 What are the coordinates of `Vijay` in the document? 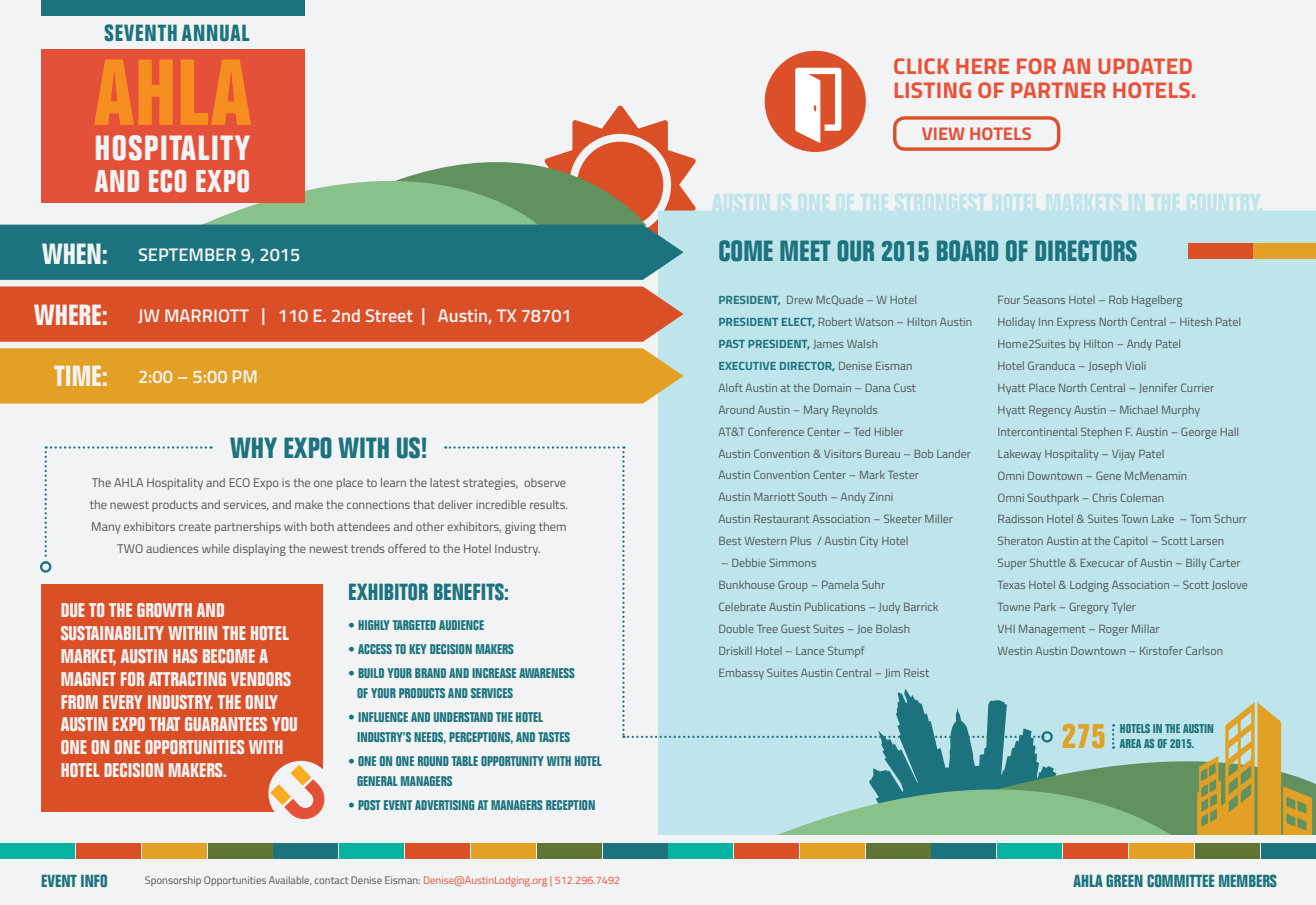 It's located at (1123, 455).
